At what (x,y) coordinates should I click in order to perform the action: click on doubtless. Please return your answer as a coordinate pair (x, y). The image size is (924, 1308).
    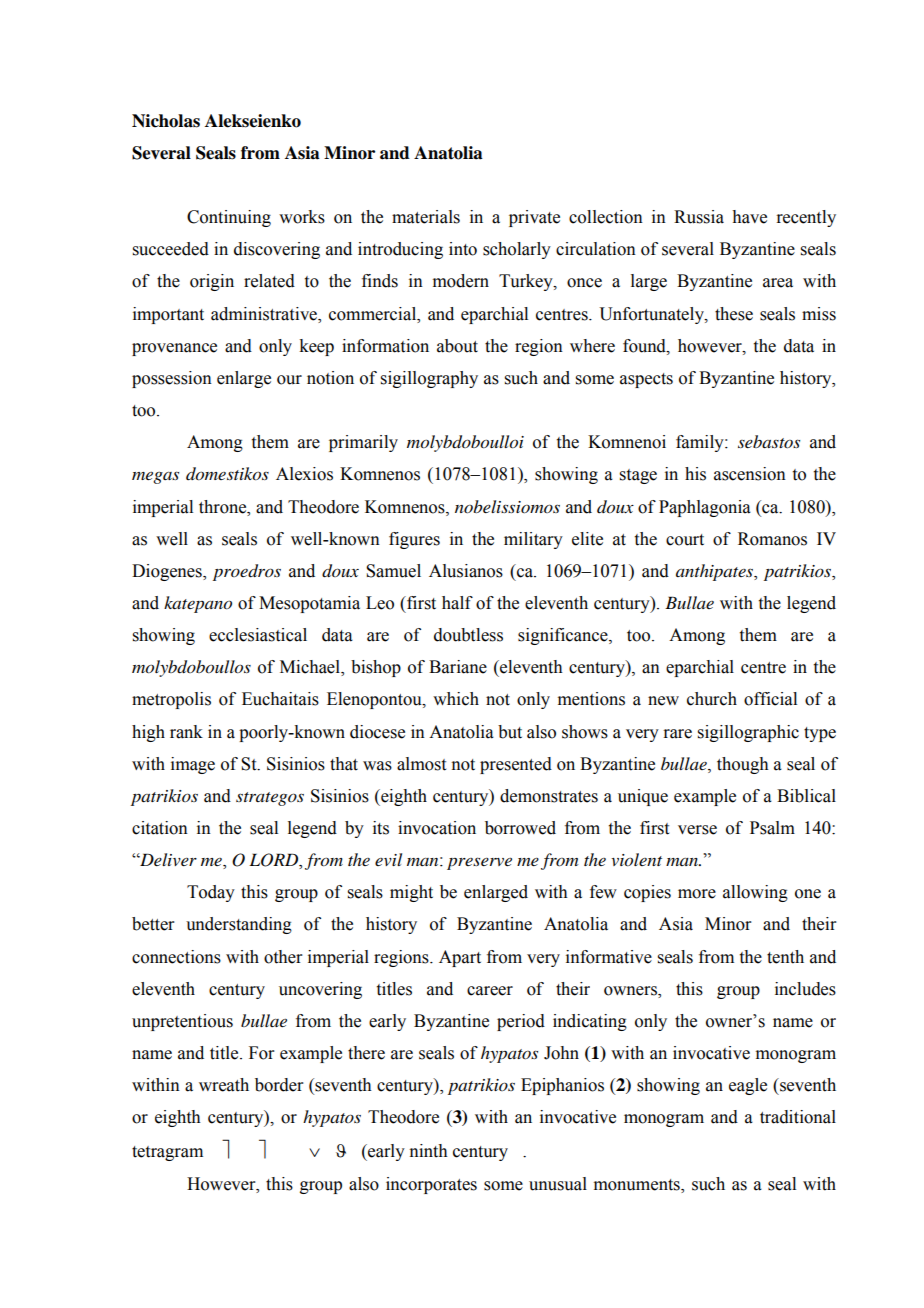
    Looking at the image, I should click on (468, 635).
